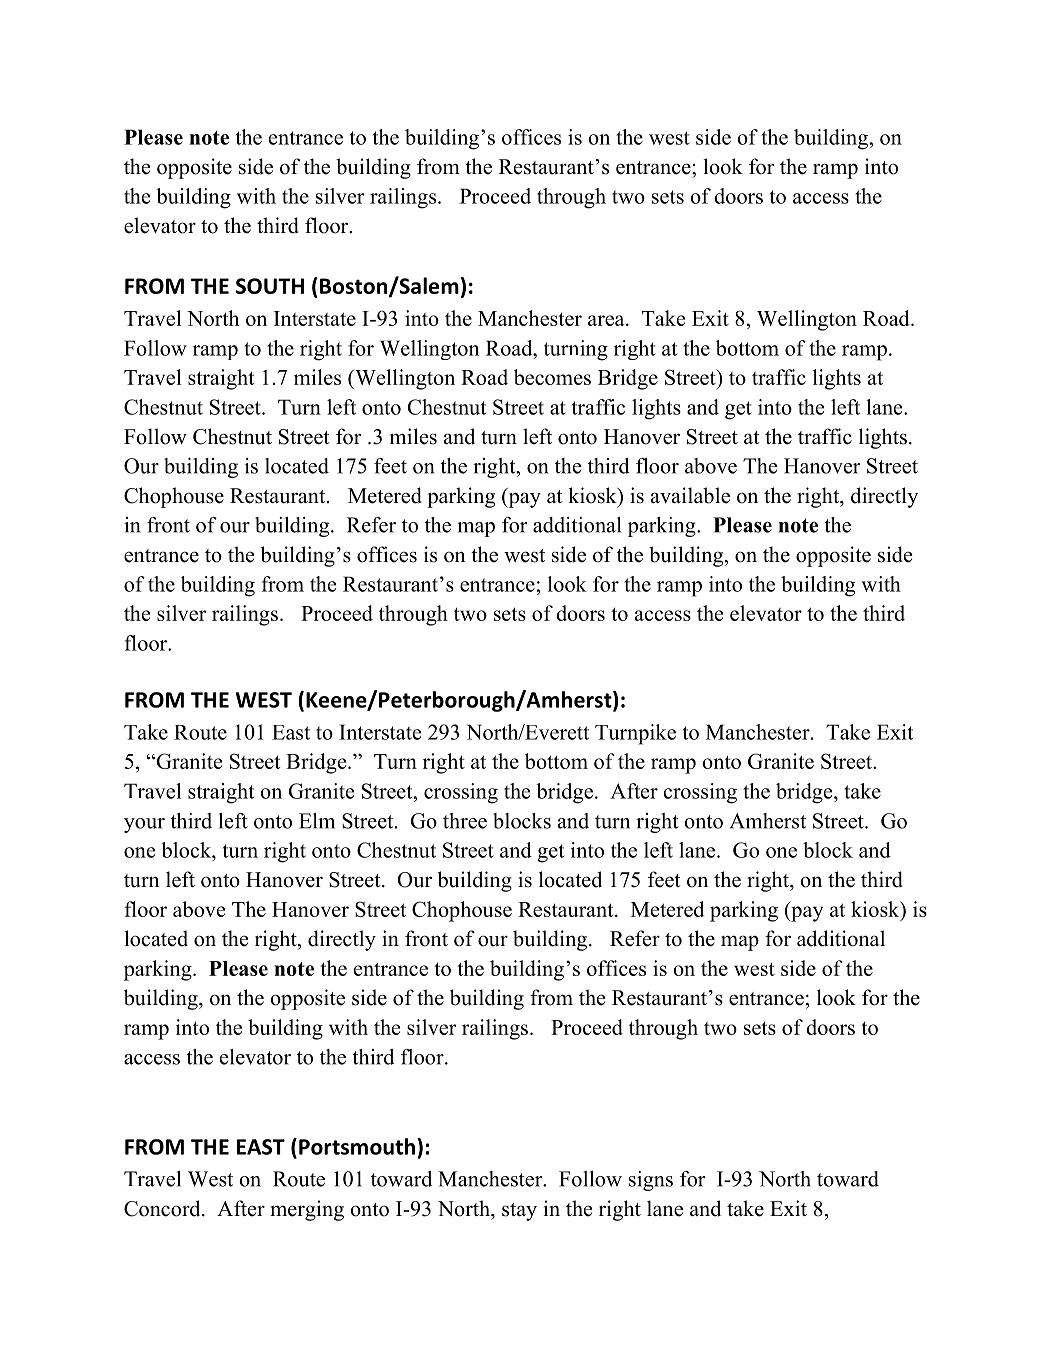 The width and height of the document is (1051, 1360). Describe the element at coordinates (607, 320) in the document. I see `area` at that location.
